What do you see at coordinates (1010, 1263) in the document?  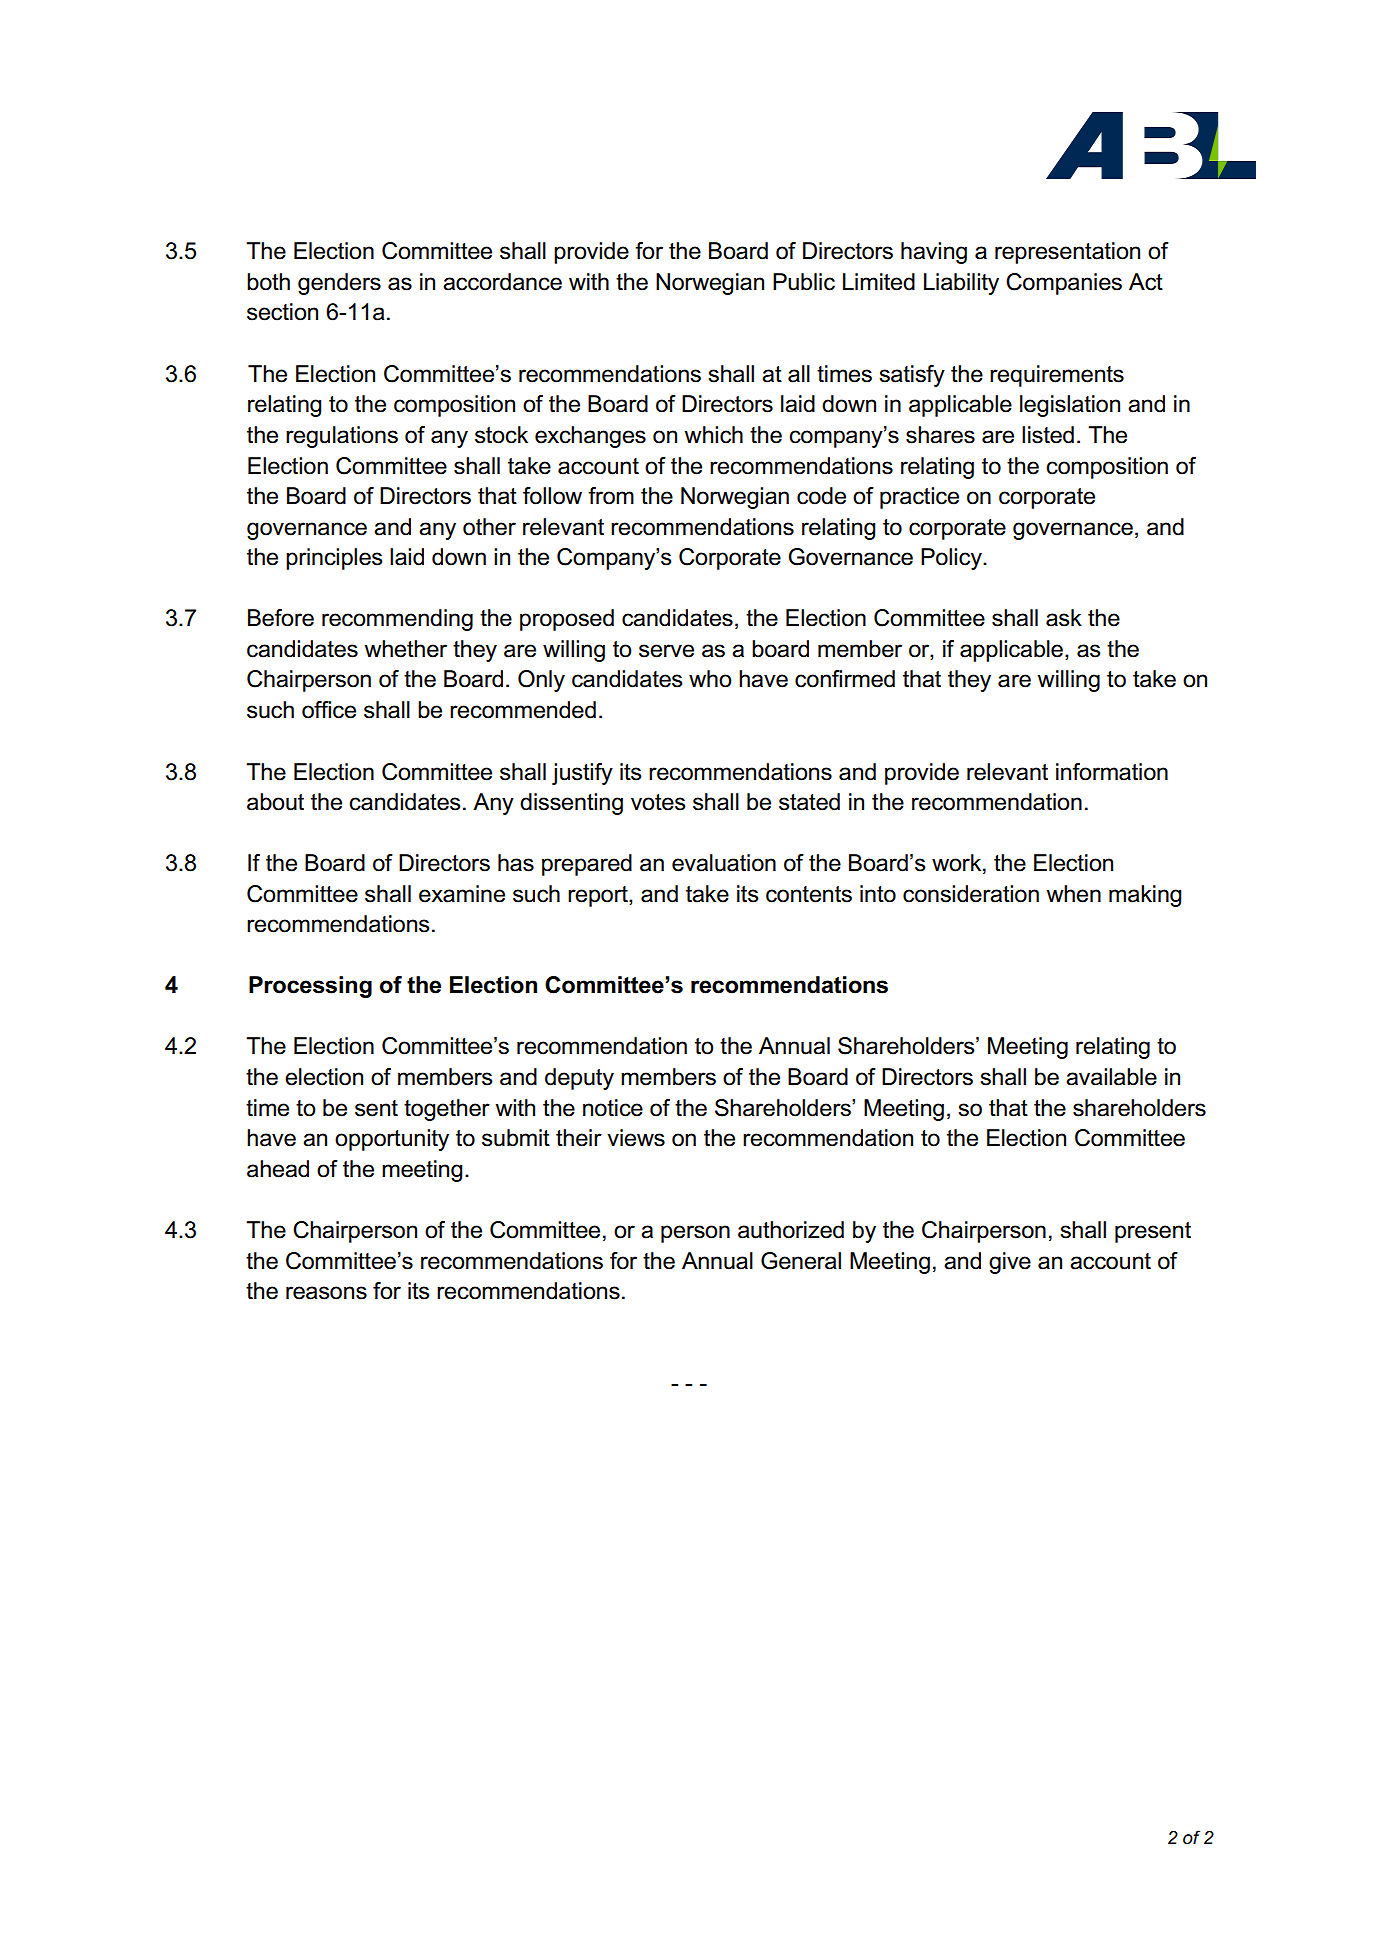 I see `give` at bounding box center [1010, 1263].
